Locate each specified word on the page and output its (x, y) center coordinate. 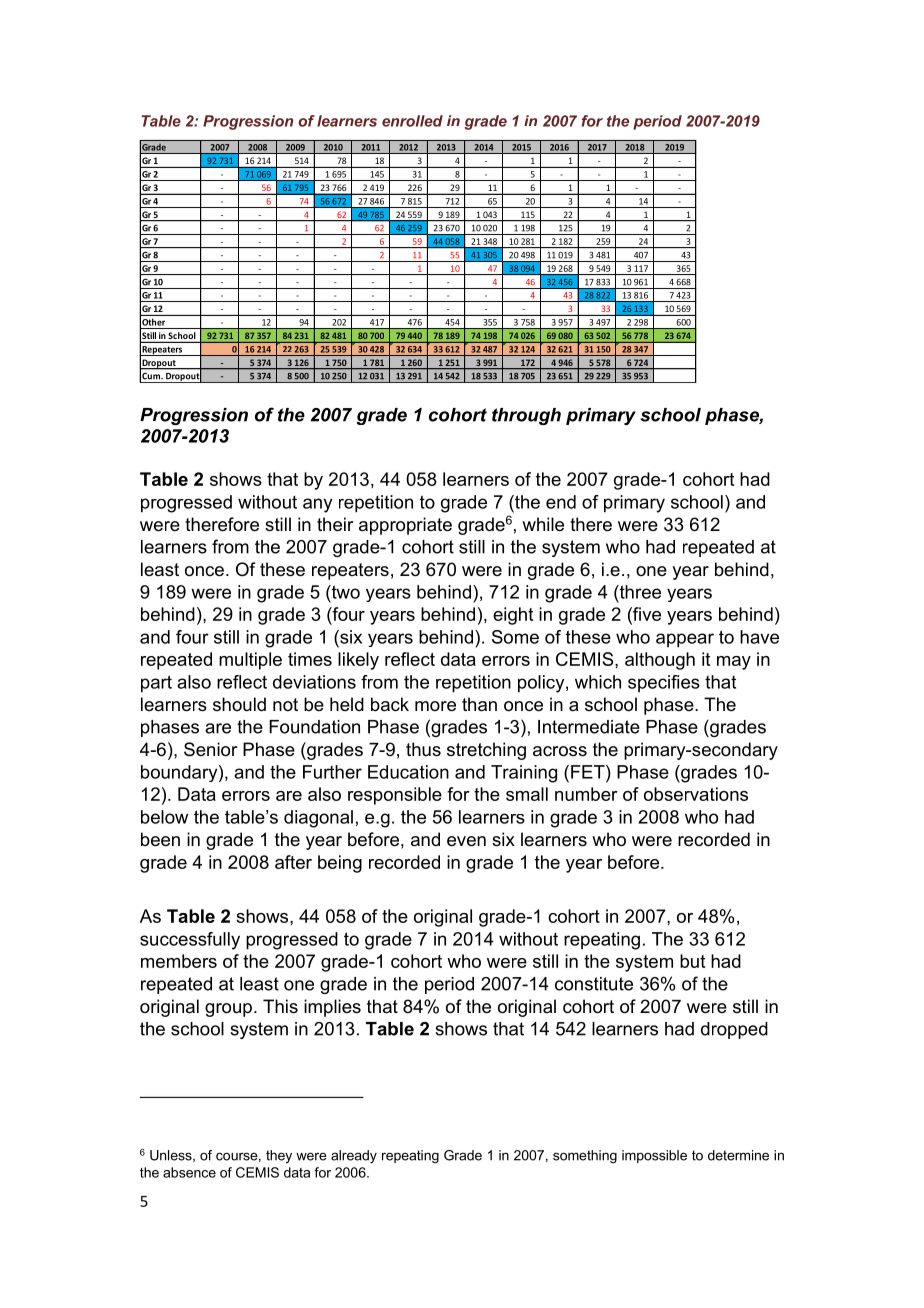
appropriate (405, 526)
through (526, 416)
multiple (250, 661)
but (692, 961)
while (543, 524)
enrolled (412, 121)
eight (513, 616)
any (317, 505)
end (561, 502)
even (466, 841)
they (279, 1156)
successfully (190, 941)
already (354, 1157)
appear (685, 640)
